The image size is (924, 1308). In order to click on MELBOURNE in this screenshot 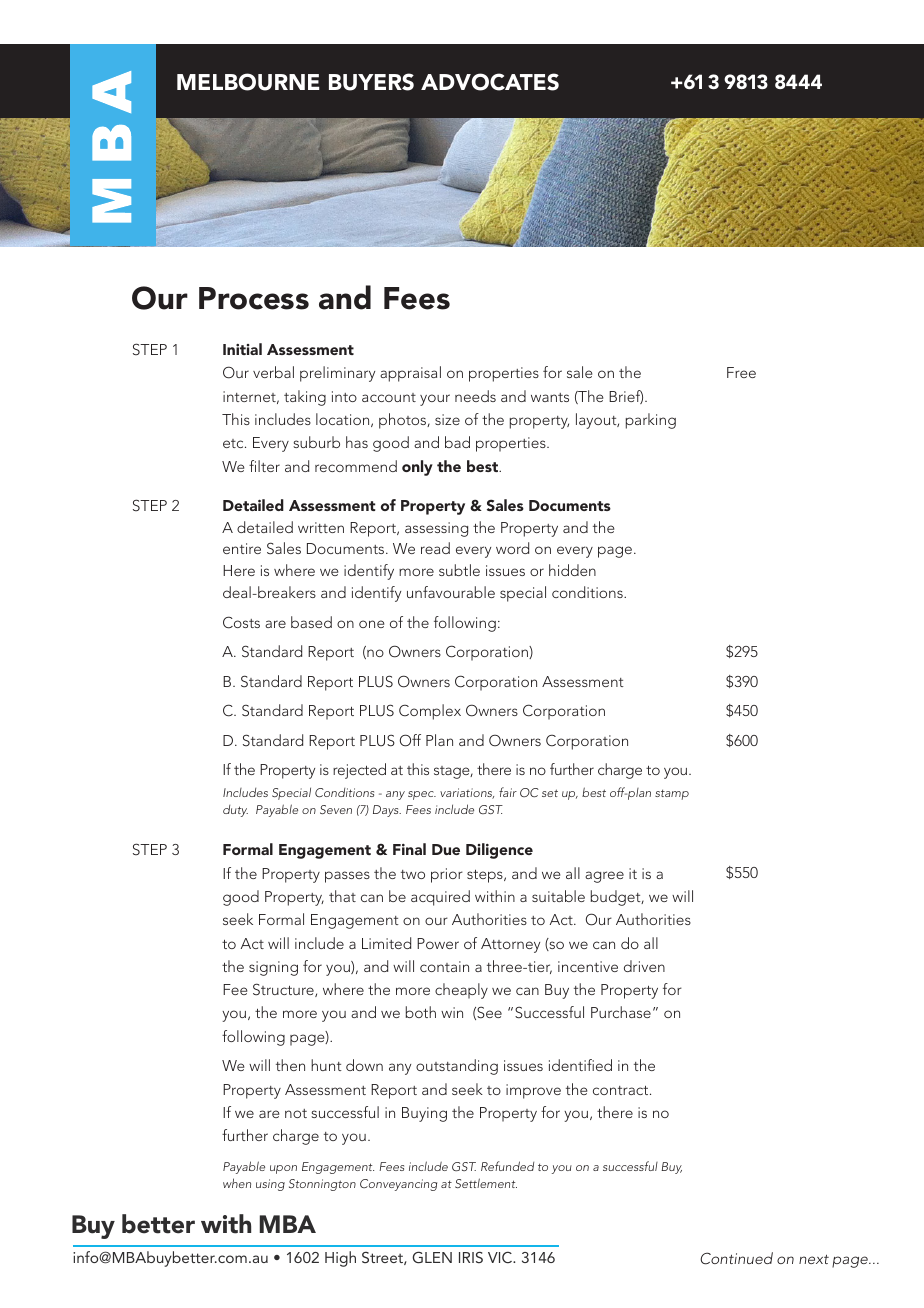, I will do `click(248, 82)`.
